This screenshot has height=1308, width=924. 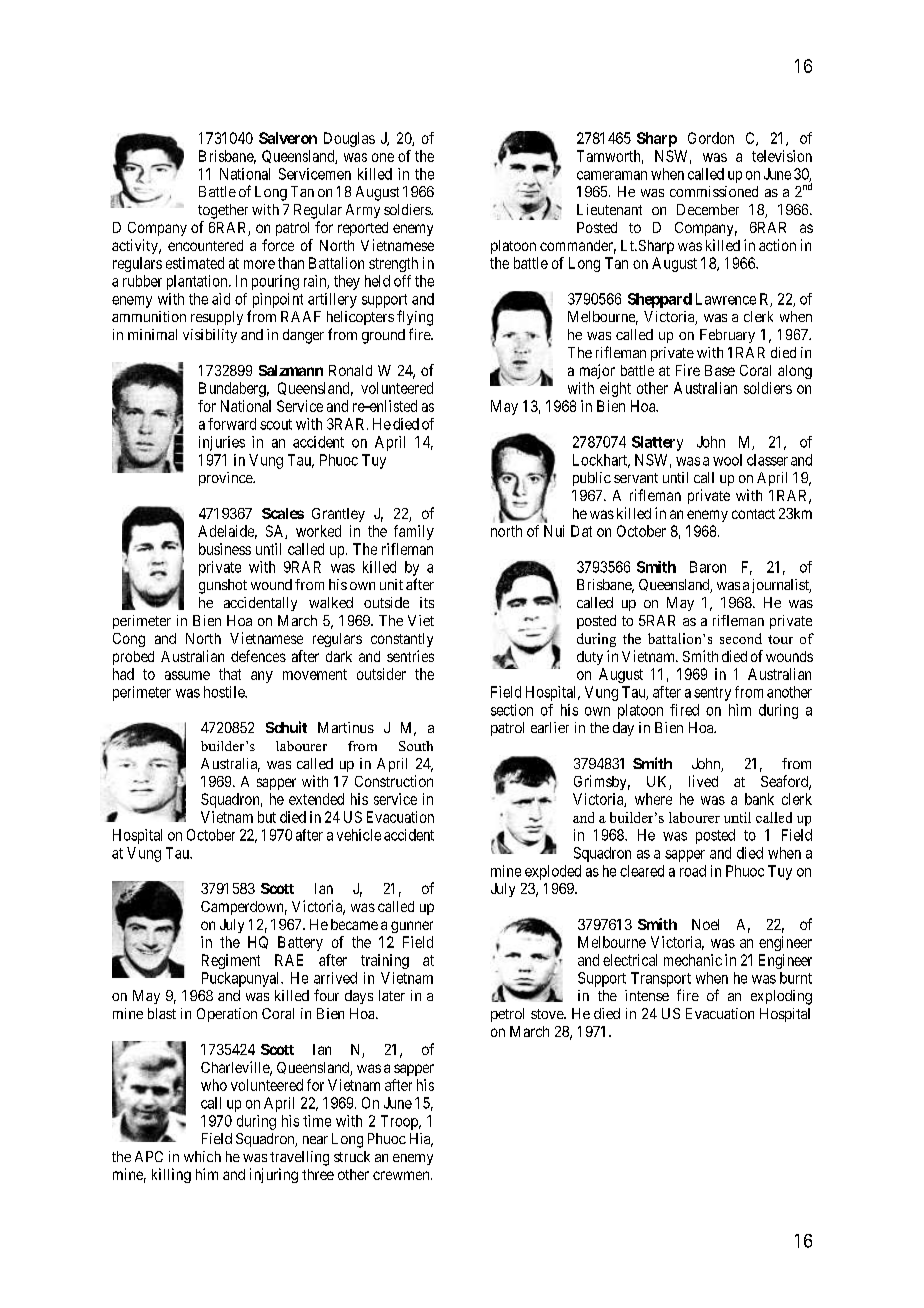 What do you see at coordinates (267, 817) in the screenshot?
I see `but` at bounding box center [267, 817].
